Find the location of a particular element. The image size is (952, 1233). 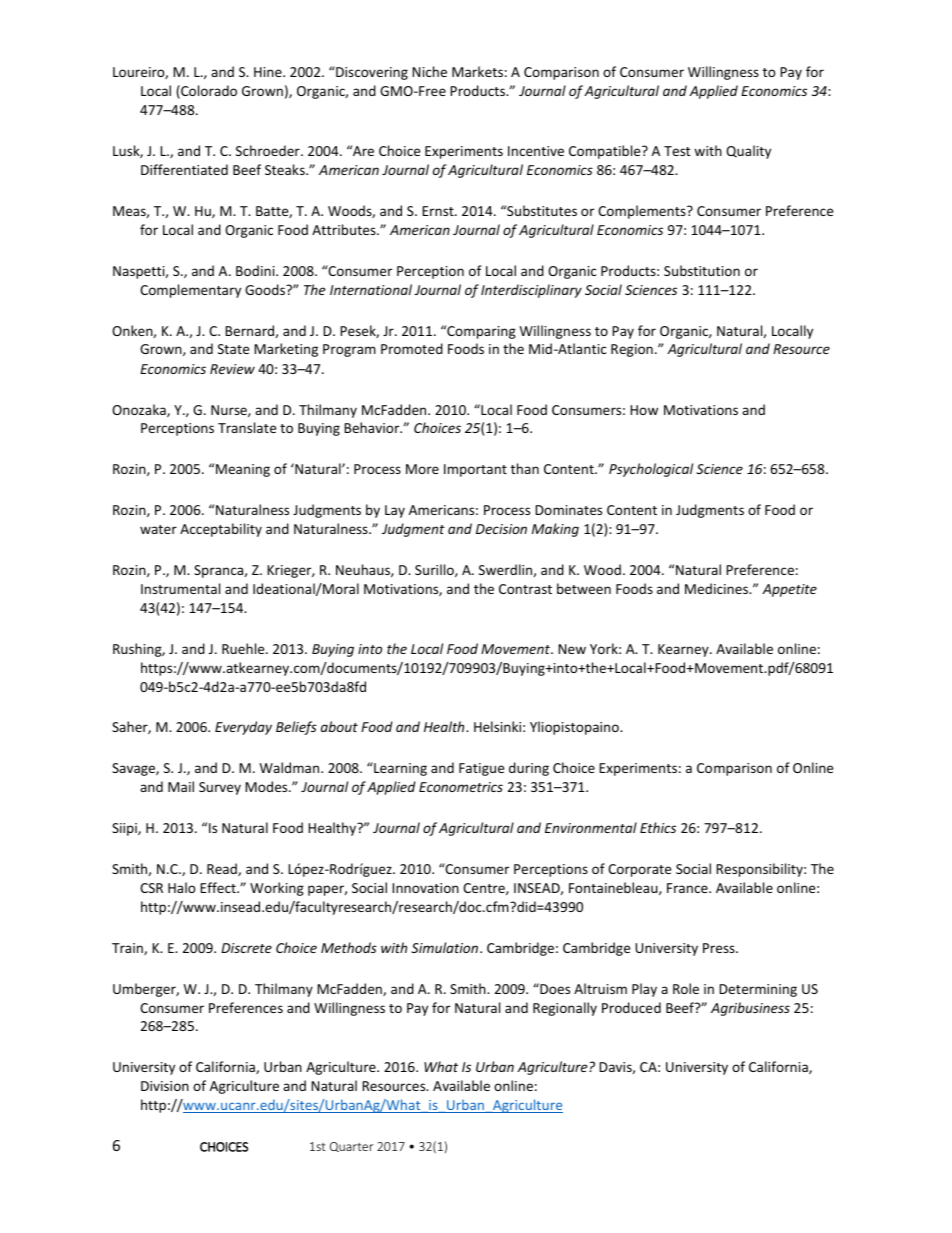

Important is located at coordinates (475, 470).
